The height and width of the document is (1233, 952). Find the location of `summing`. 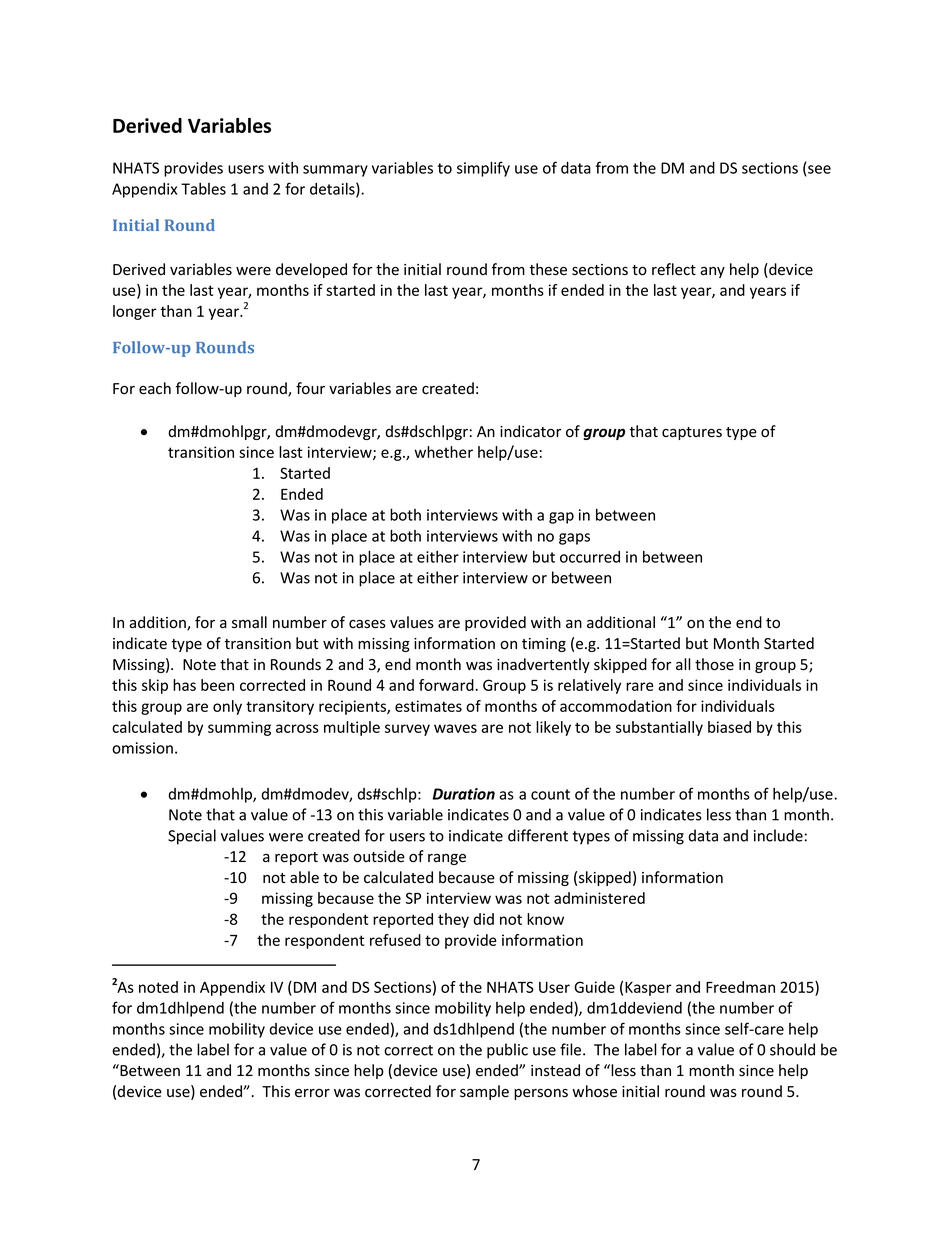

summing is located at coordinates (239, 728).
